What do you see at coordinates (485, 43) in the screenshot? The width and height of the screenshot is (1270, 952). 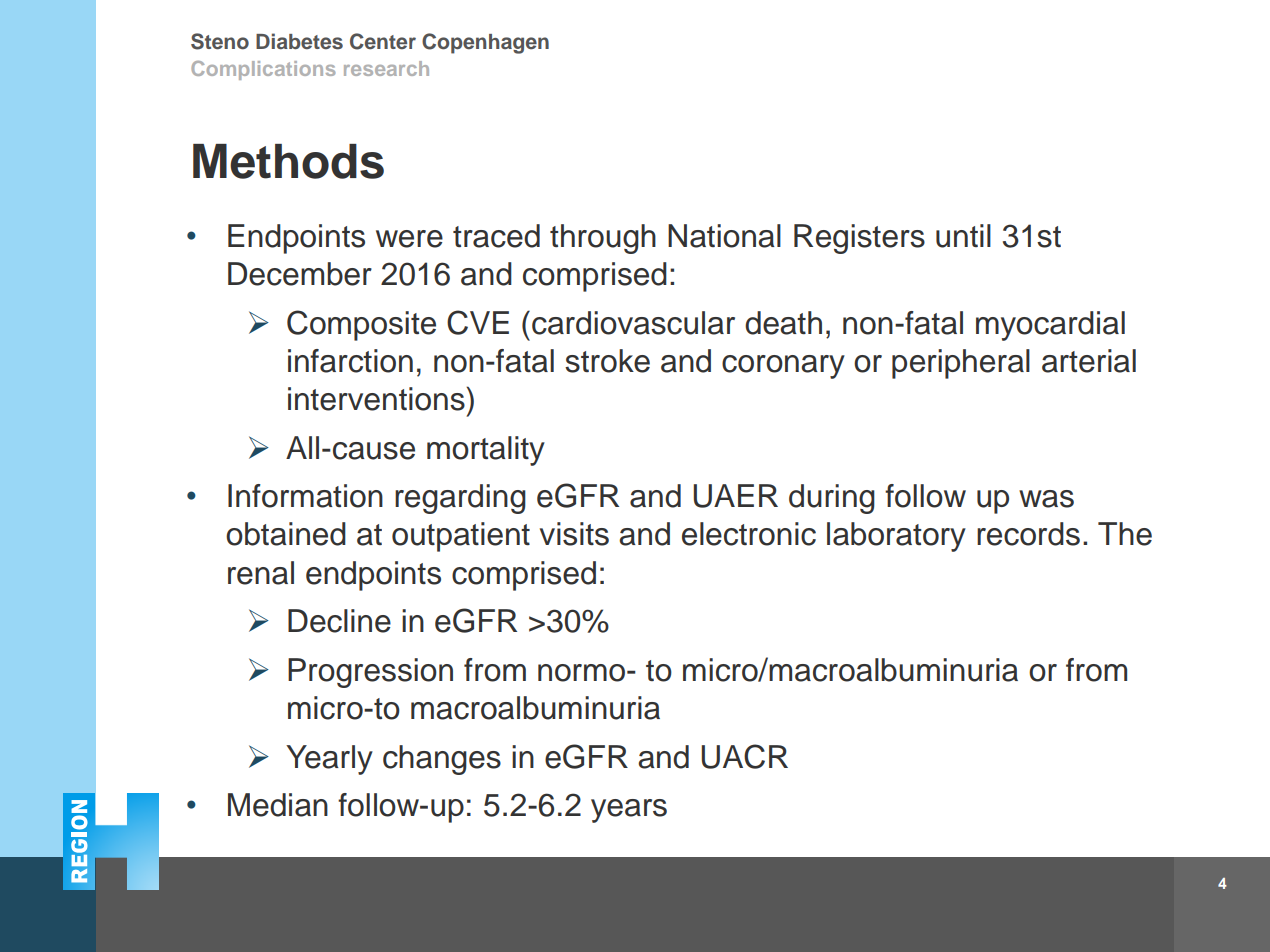 I see `Copenhagen` at bounding box center [485, 43].
